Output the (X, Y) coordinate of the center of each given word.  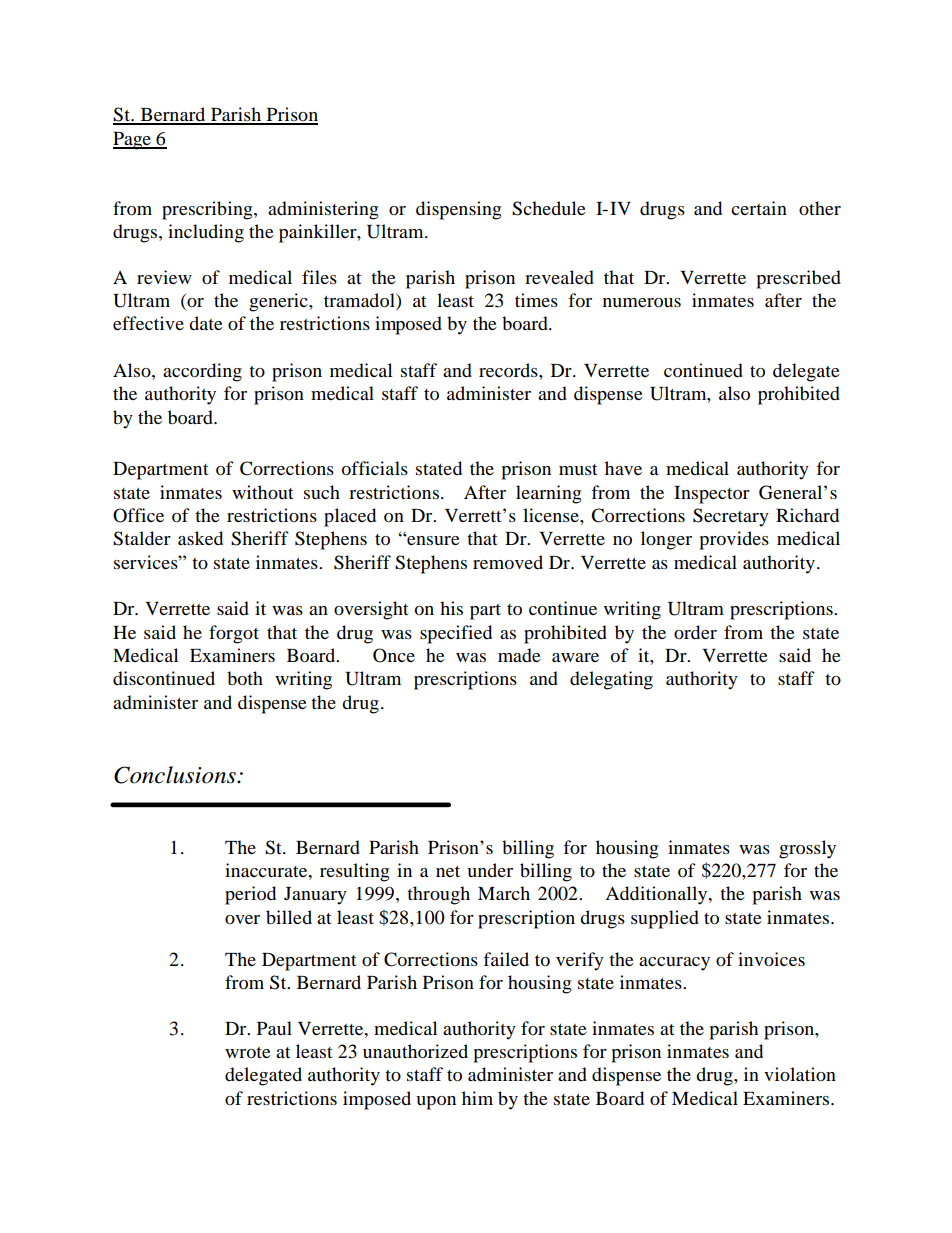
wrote (248, 1052)
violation (800, 1074)
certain (759, 208)
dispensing (458, 210)
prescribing (208, 210)
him (477, 1098)
